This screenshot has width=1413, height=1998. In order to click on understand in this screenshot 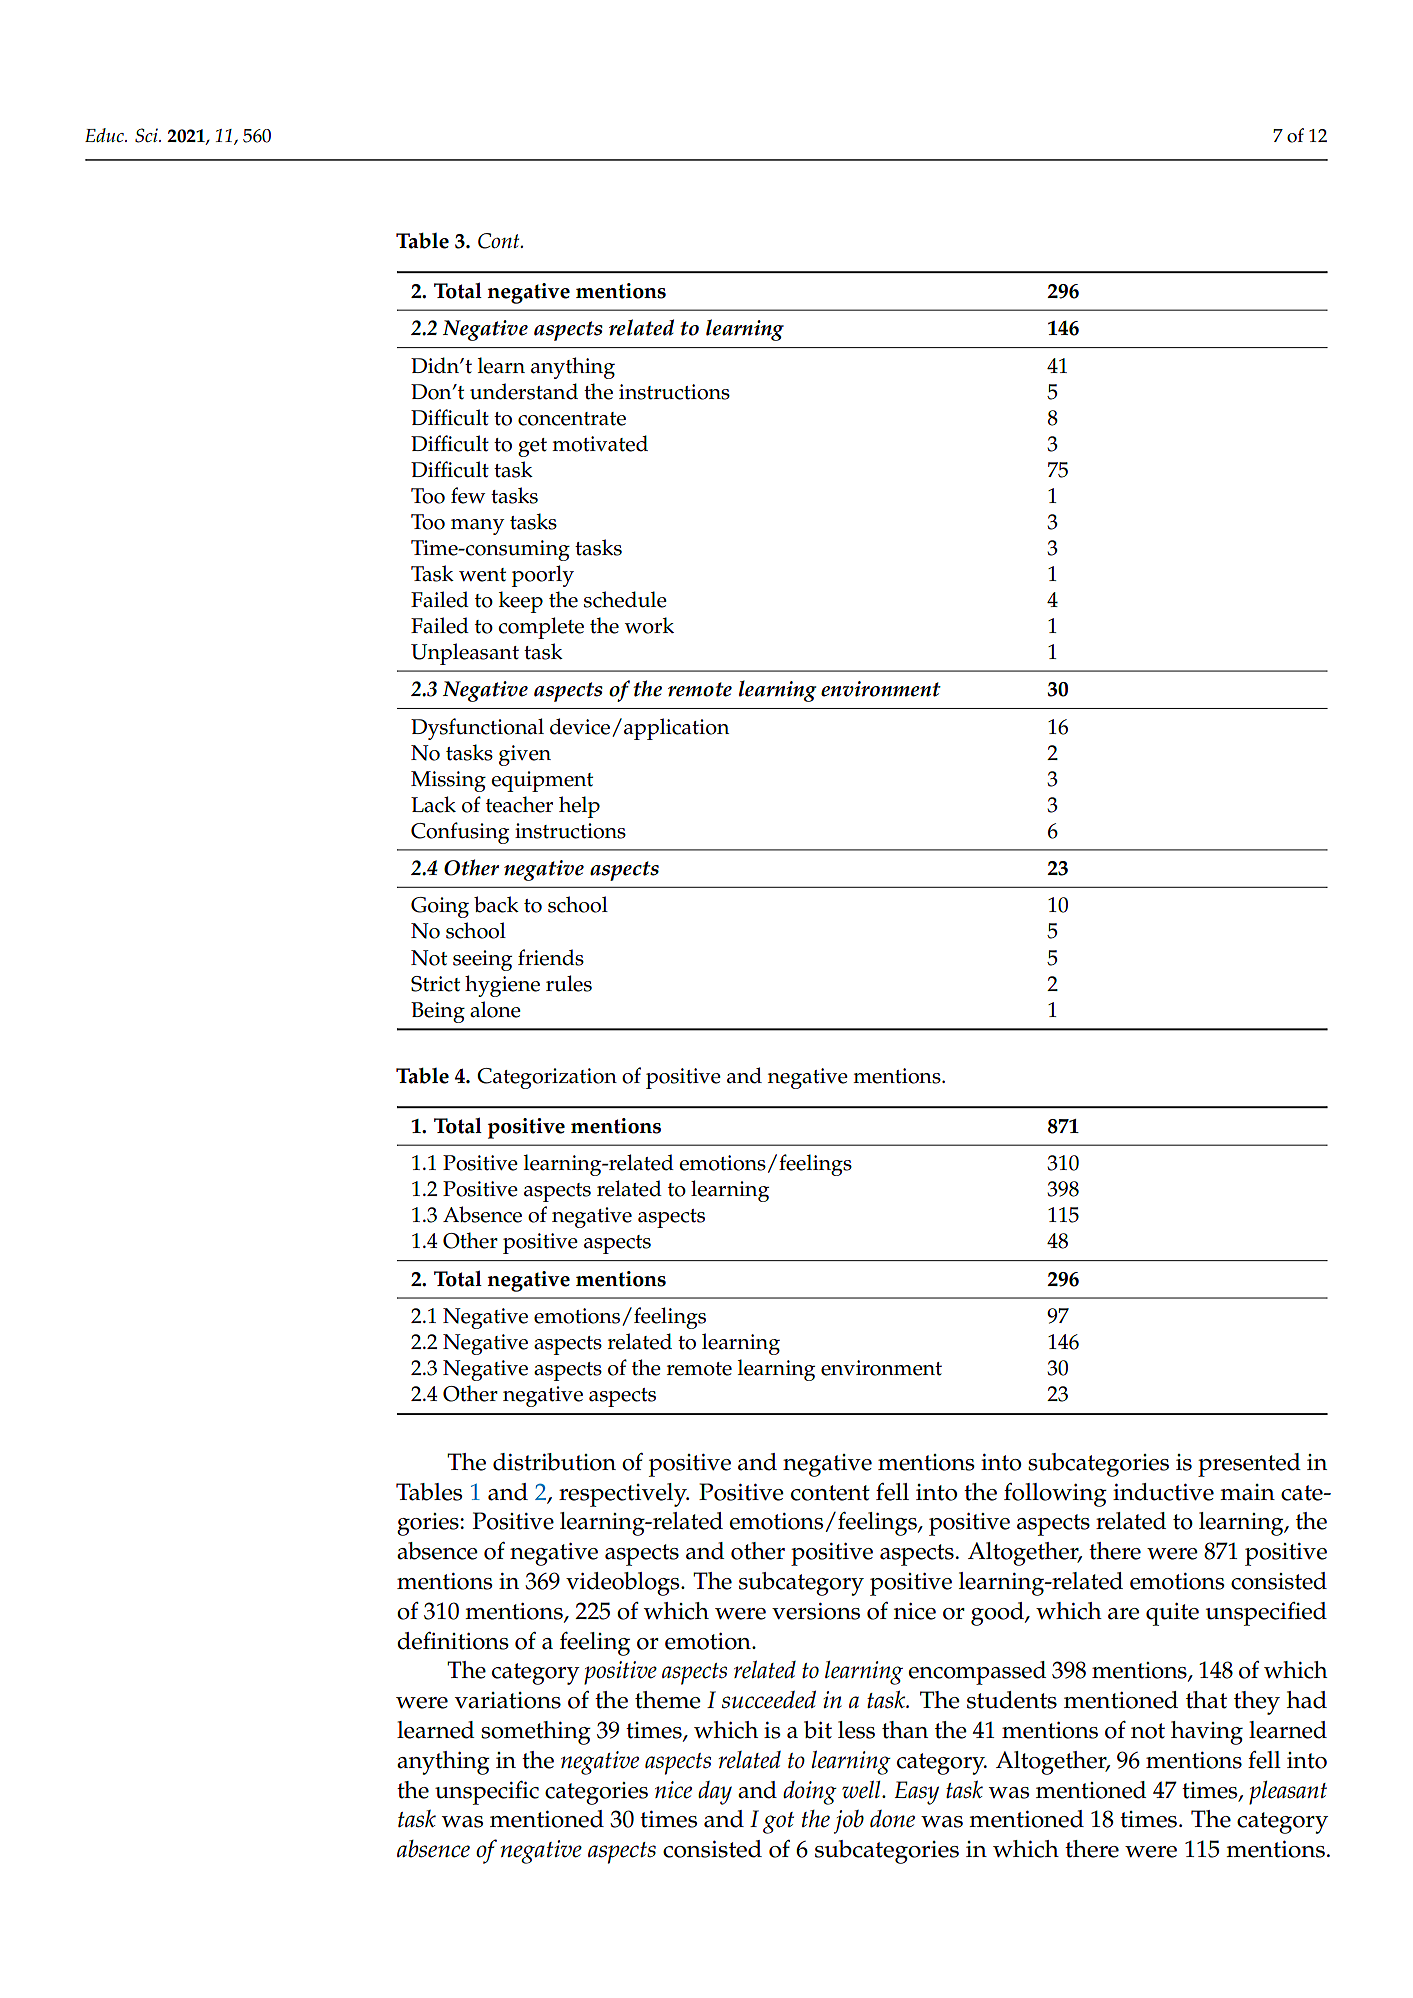, I will do `click(524, 391)`.
